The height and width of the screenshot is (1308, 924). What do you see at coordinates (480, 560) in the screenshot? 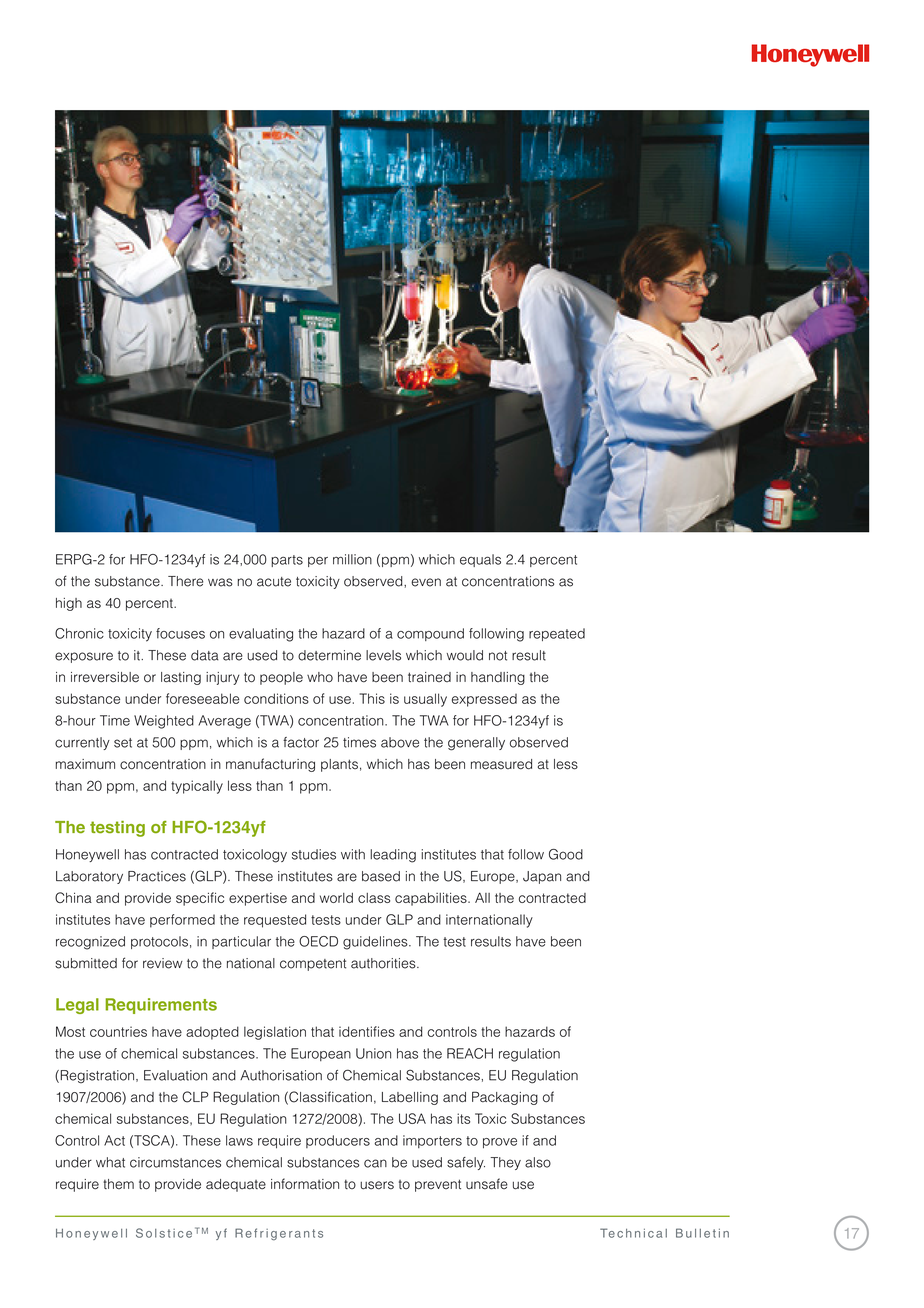
I see `equals` at bounding box center [480, 560].
